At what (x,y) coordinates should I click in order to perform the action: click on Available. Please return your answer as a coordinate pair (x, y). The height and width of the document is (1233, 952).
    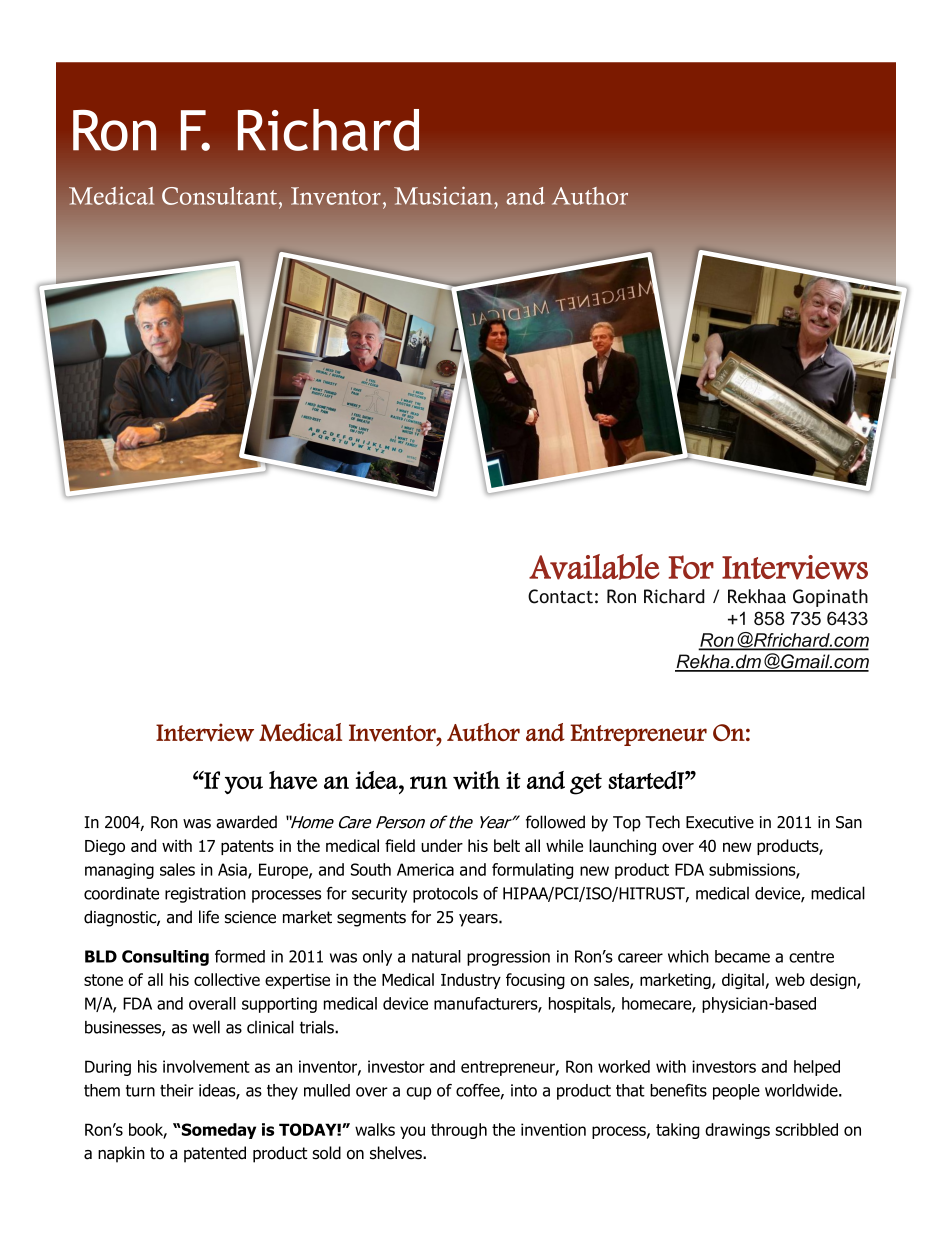
    Looking at the image, I should click on (594, 567).
